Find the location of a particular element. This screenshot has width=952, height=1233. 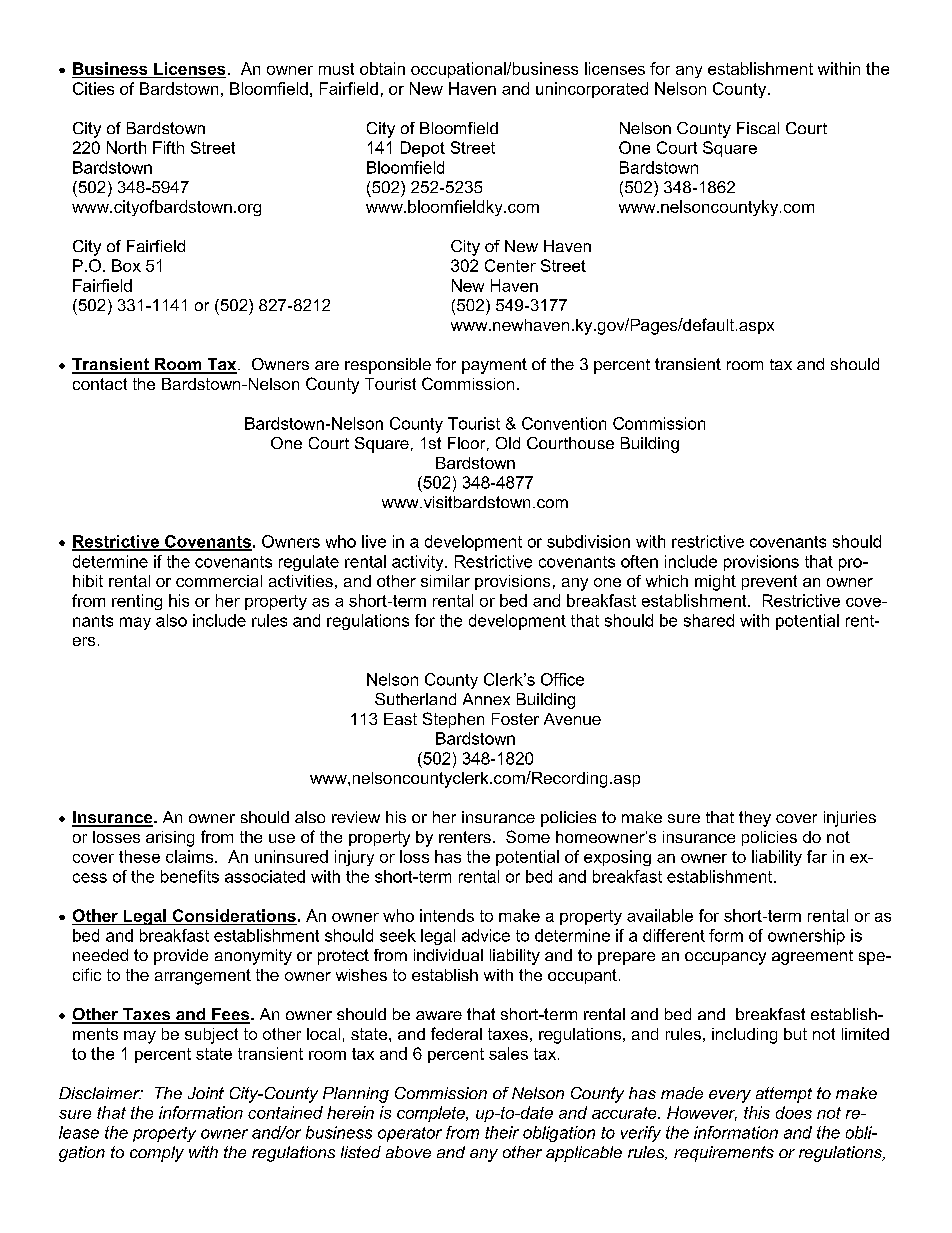

Fifth is located at coordinates (168, 147).
